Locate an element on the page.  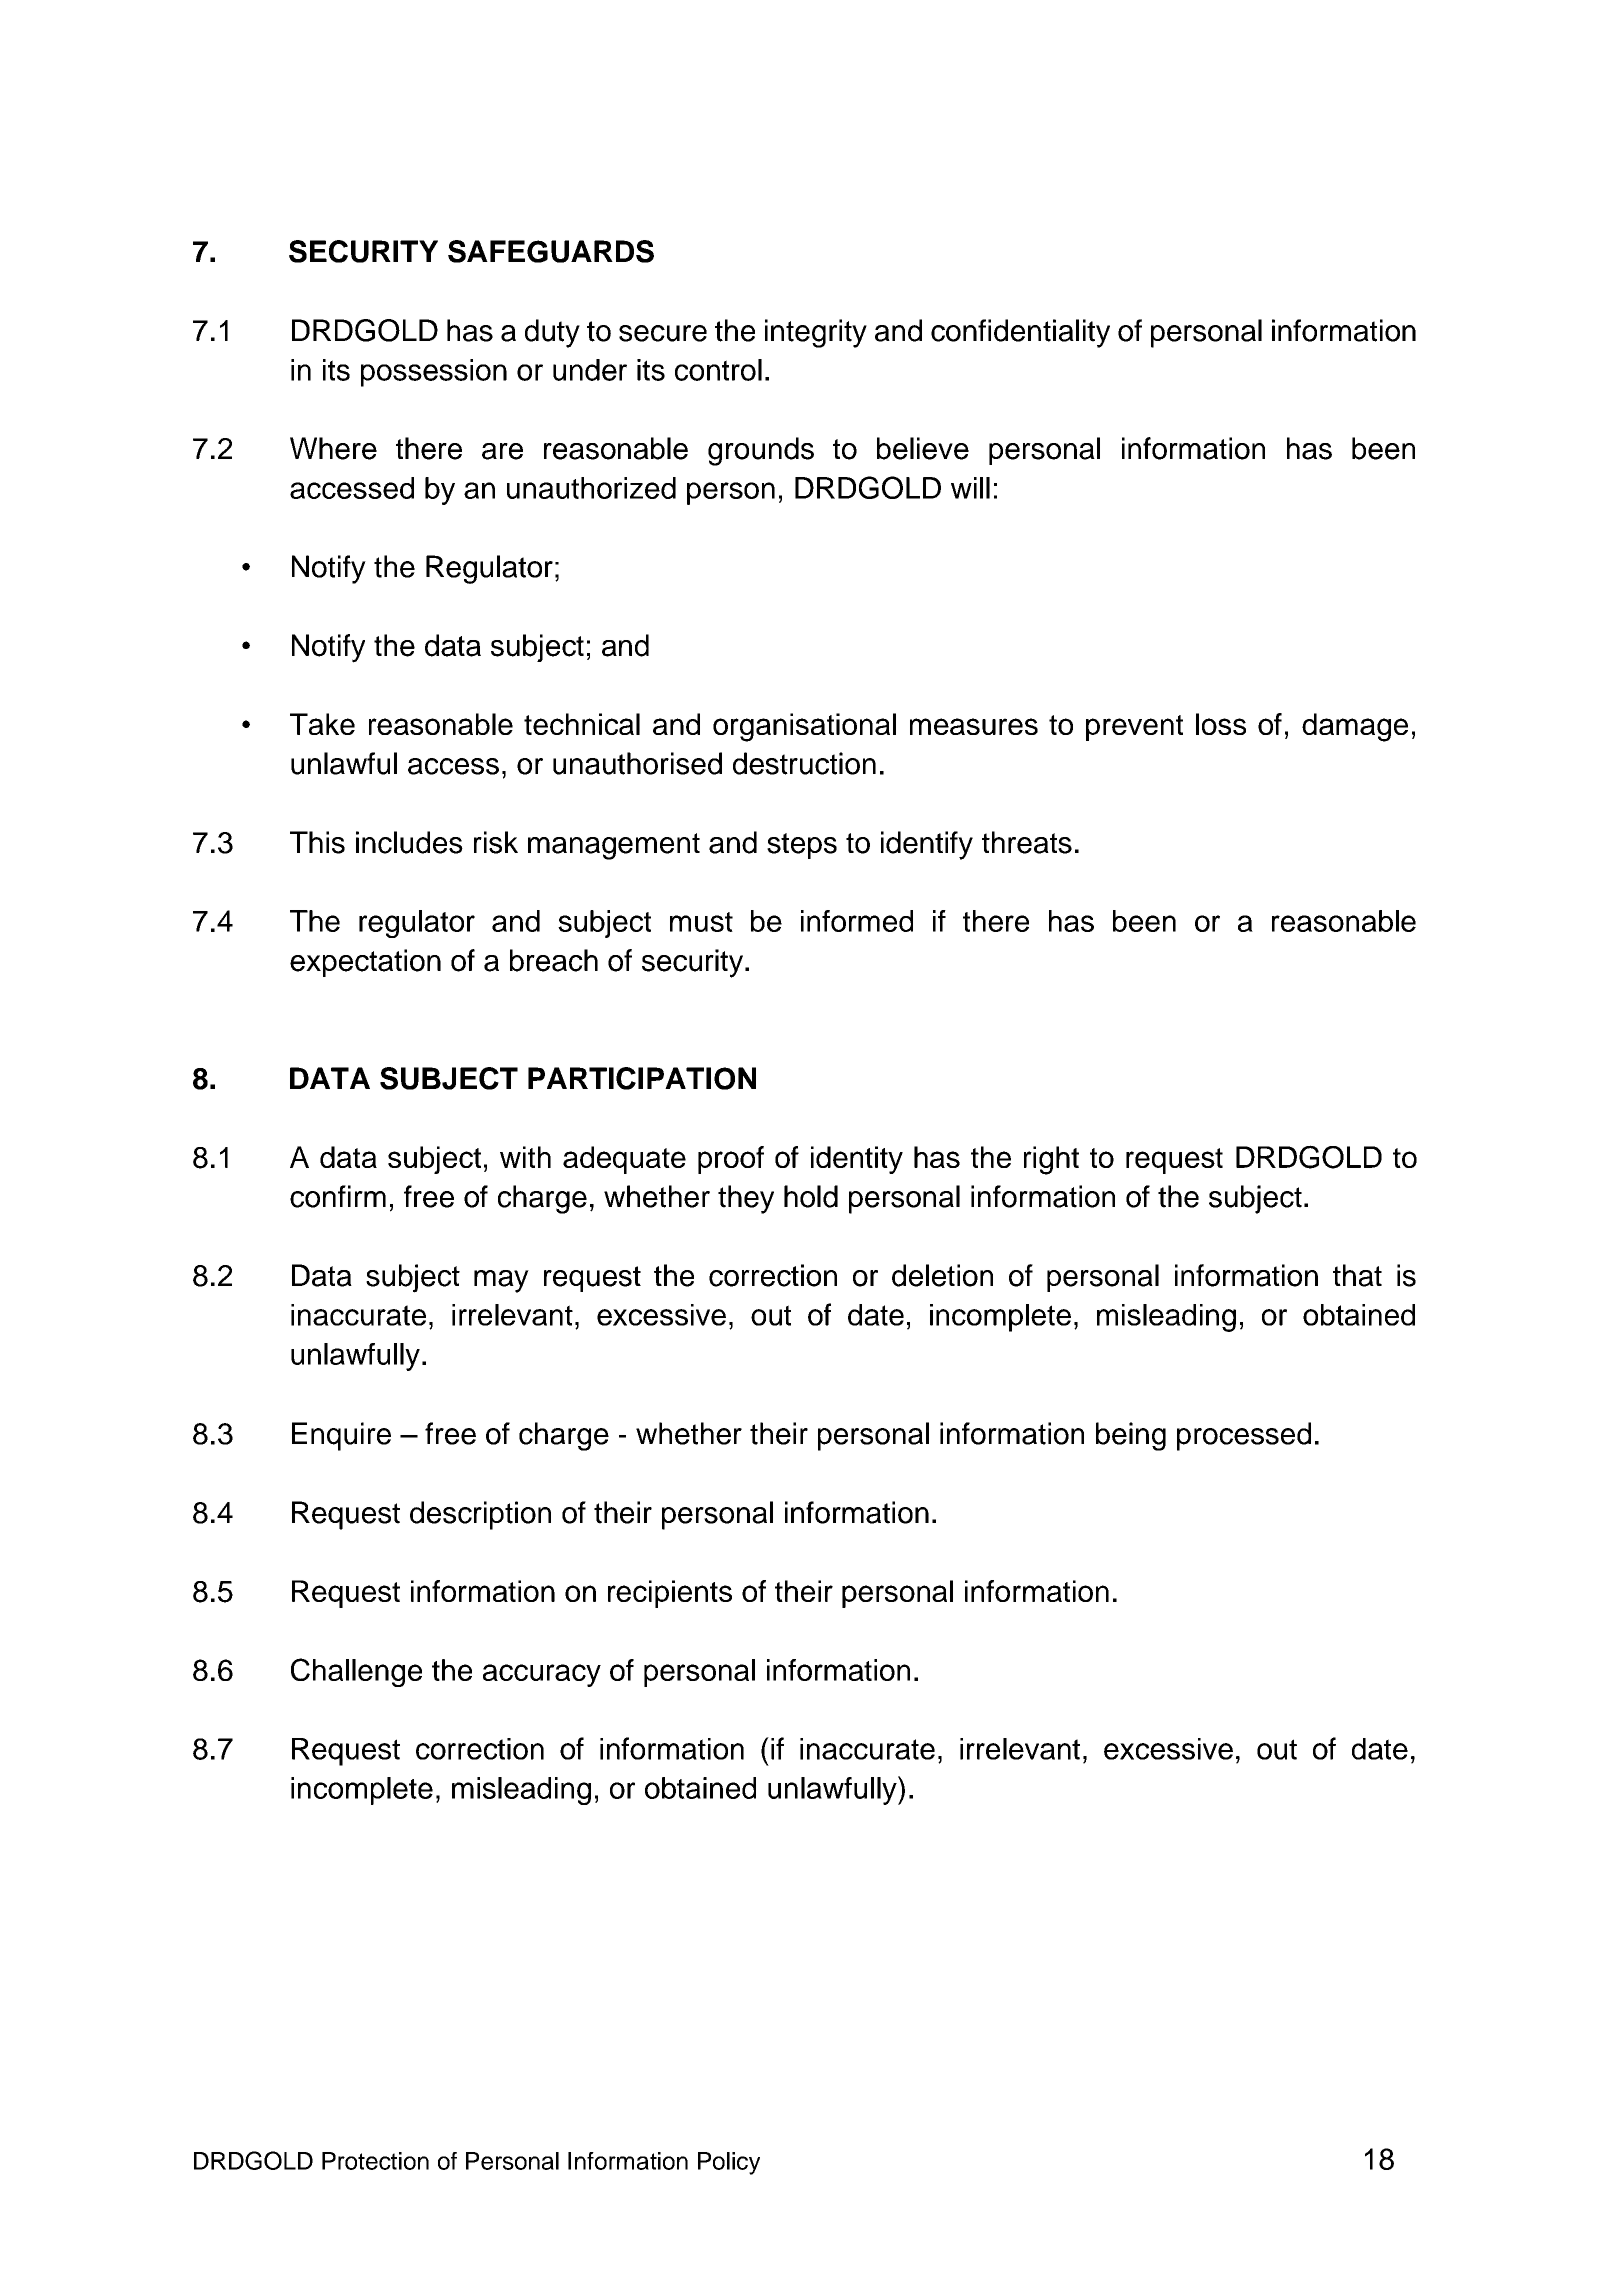
recipients is located at coordinates (670, 1594).
